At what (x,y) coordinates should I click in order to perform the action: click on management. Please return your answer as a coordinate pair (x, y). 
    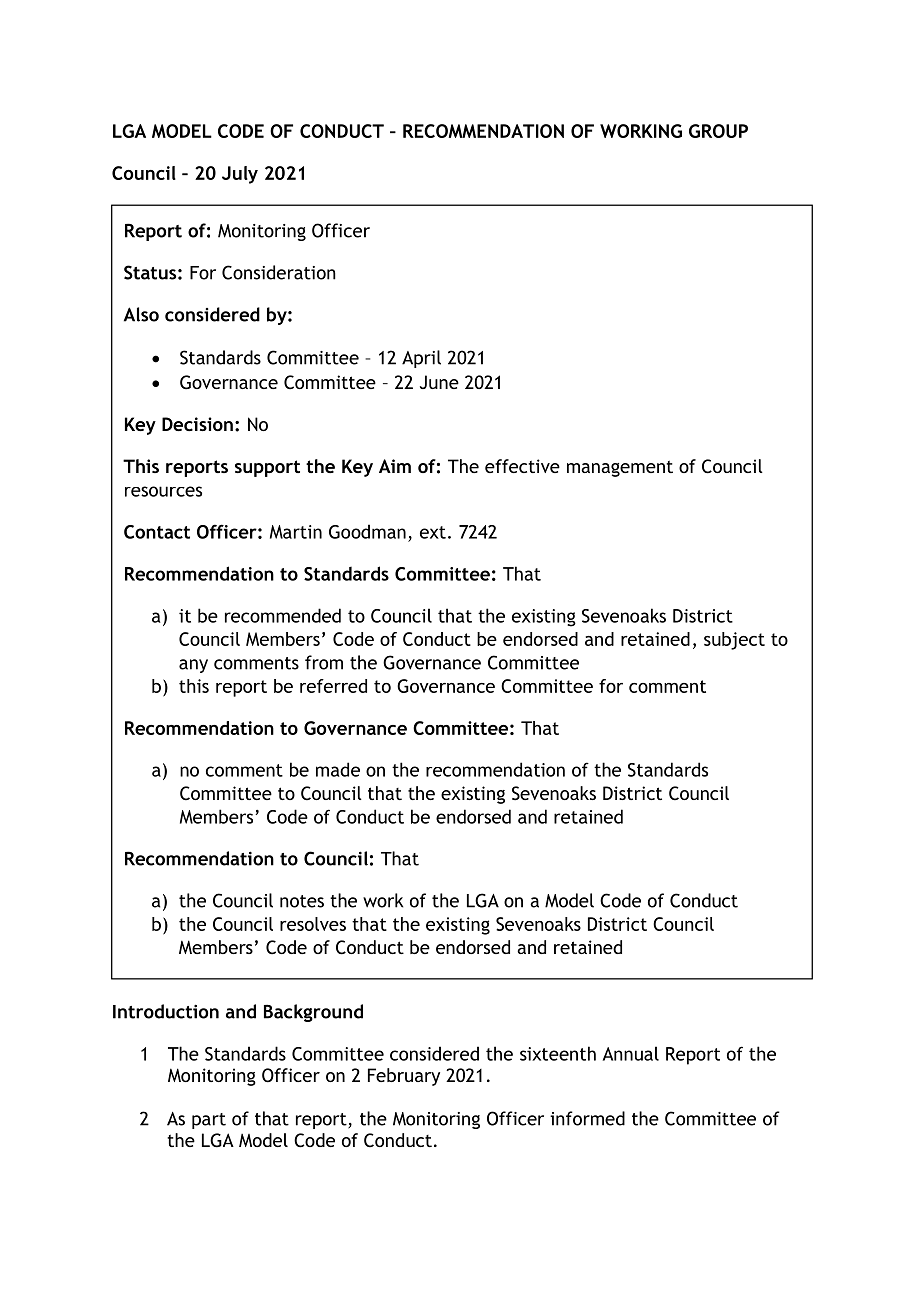
    Looking at the image, I should click on (620, 468).
